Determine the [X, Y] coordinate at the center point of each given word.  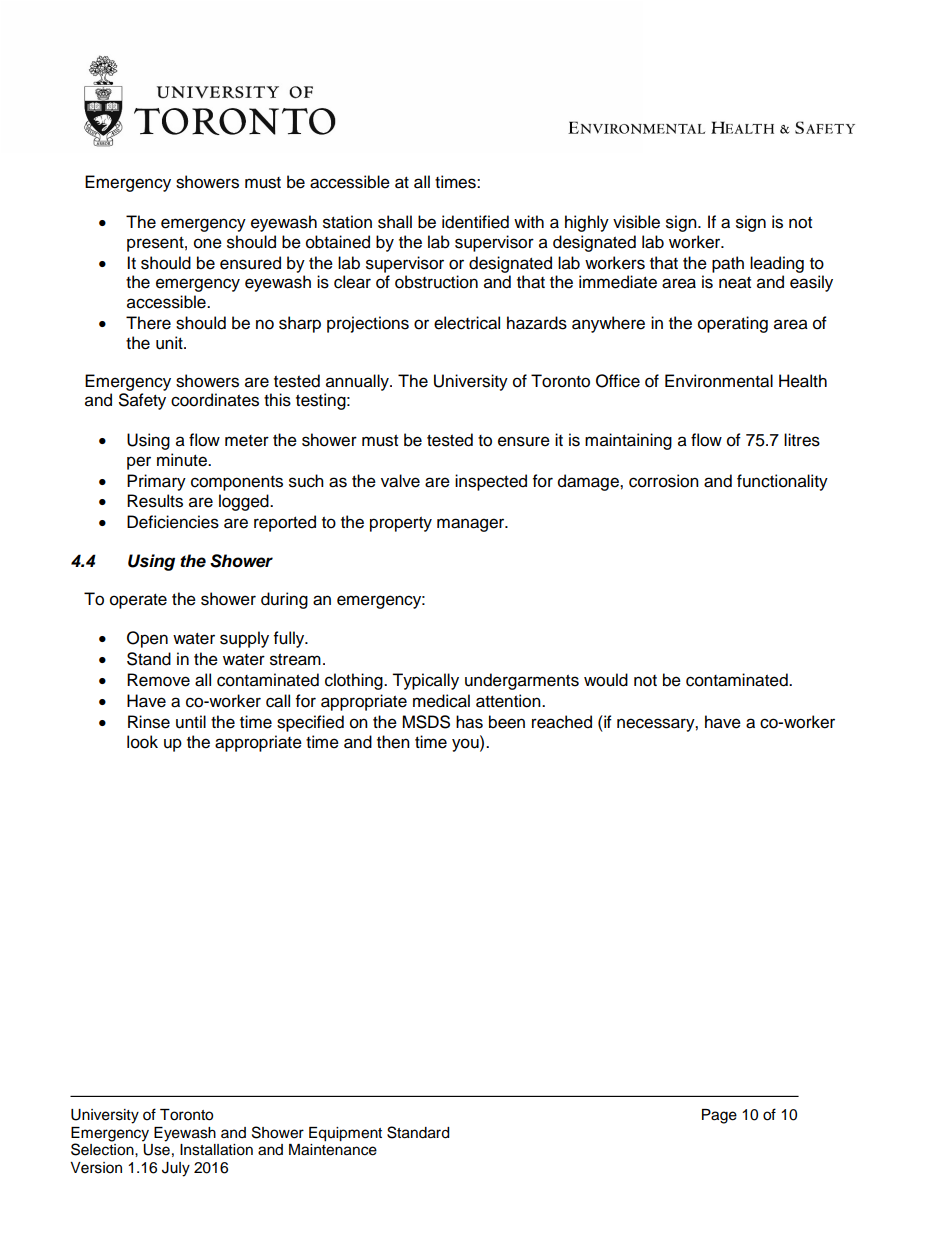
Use [156, 1150]
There [148, 323]
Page [719, 1116]
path [728, 264]
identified [475, 222]
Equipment [345, 1134]
